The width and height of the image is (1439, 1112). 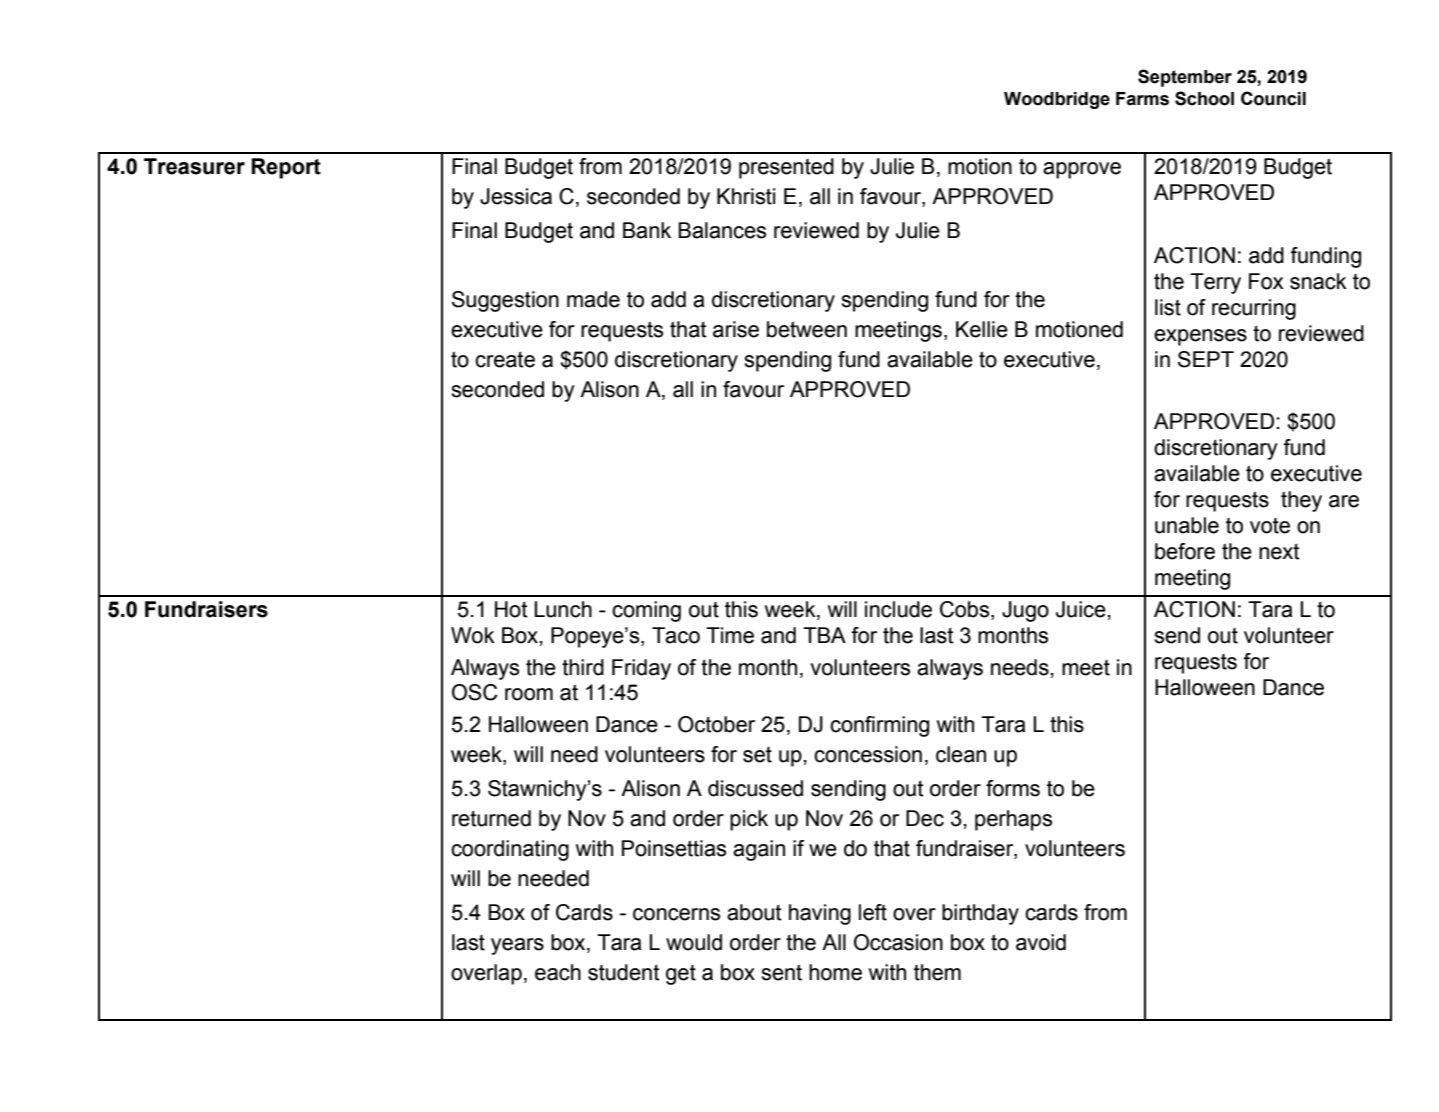 I want to click on Time, so click(x=730, y=635).
